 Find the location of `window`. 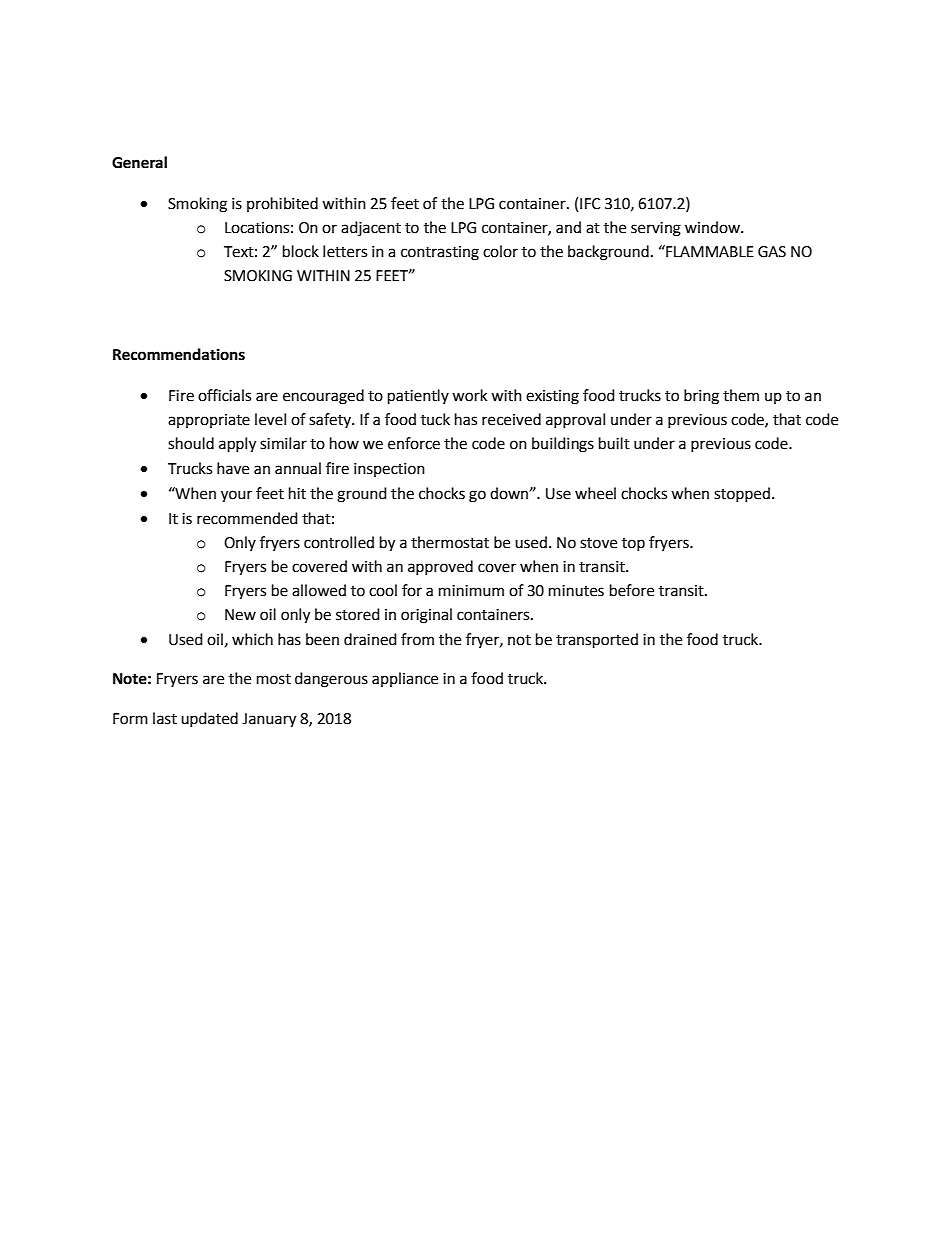

window is located at coordinates (714, 227).
